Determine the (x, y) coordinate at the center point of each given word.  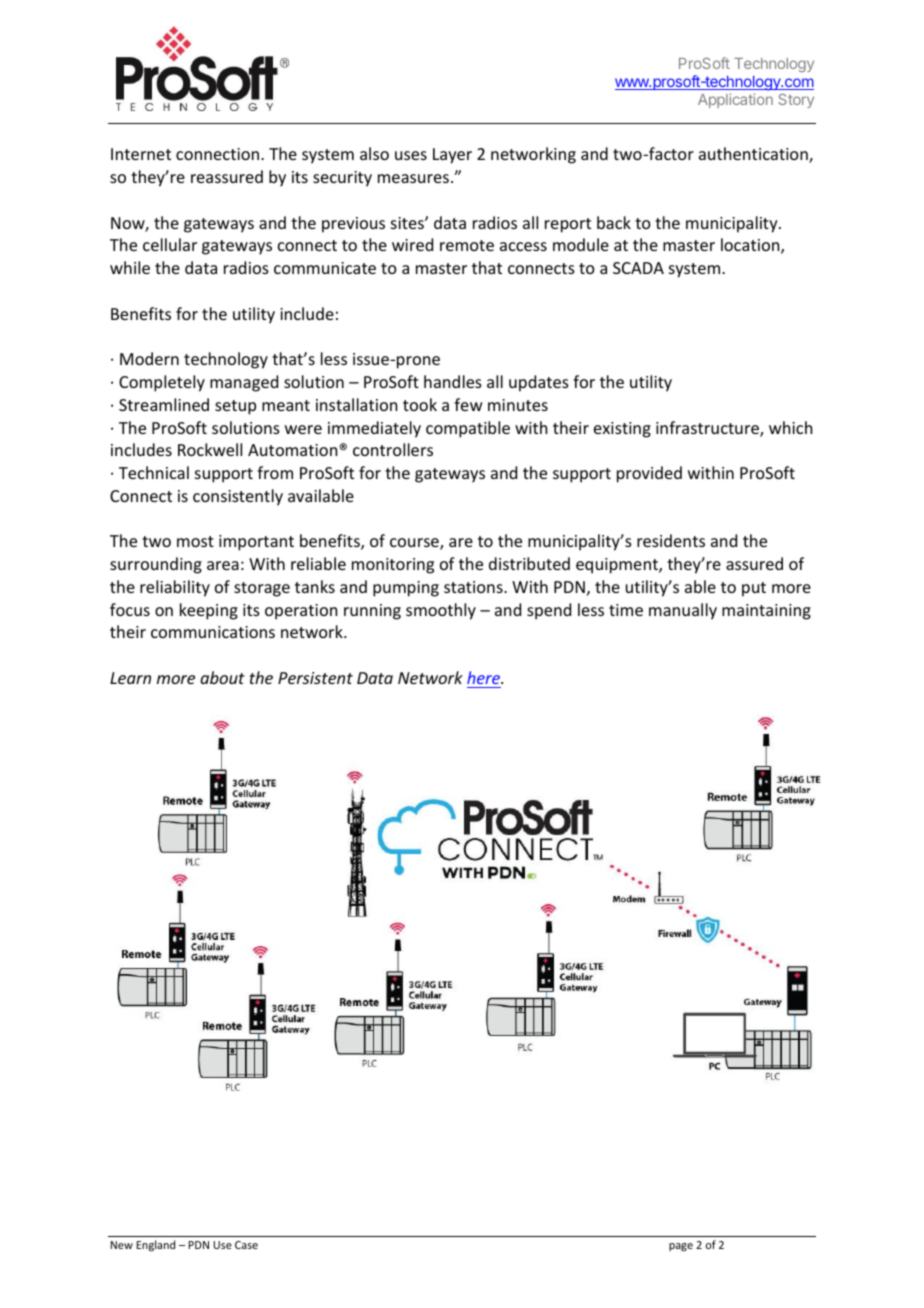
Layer (452, 156)
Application (735, 100)
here (485, 677)
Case (246, 1245)
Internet (141, 154)
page (681, 1247)
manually (683, 611)
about (222, 677)
